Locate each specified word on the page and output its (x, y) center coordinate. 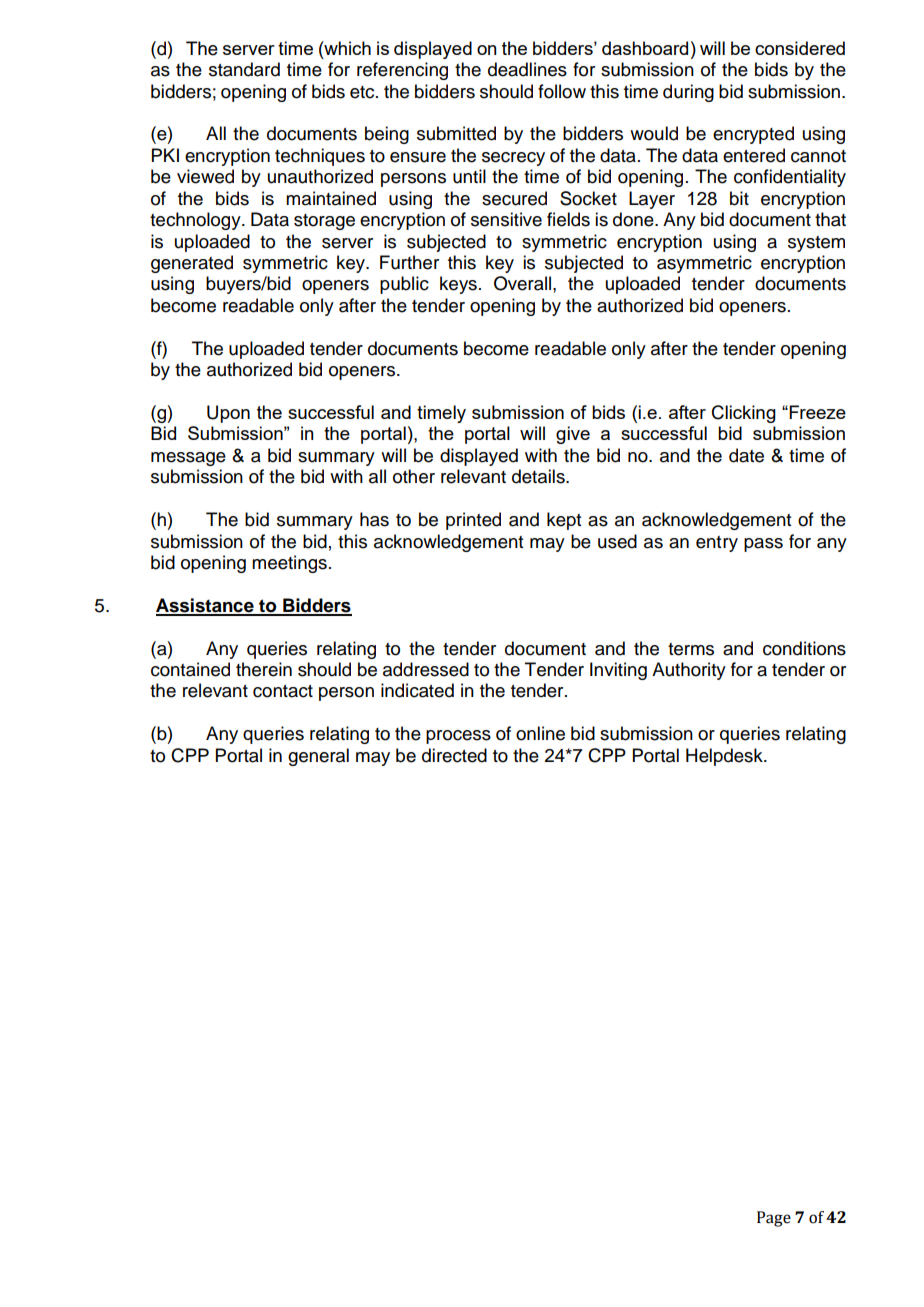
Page (774, 1219)
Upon (228, 414)
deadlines (527, 69)
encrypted (753, 135)
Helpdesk (725, 757)
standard (244, 69)
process (458, 737)
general (318, 757)
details (539, 476)
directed (454, 755)
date (746, 455)
